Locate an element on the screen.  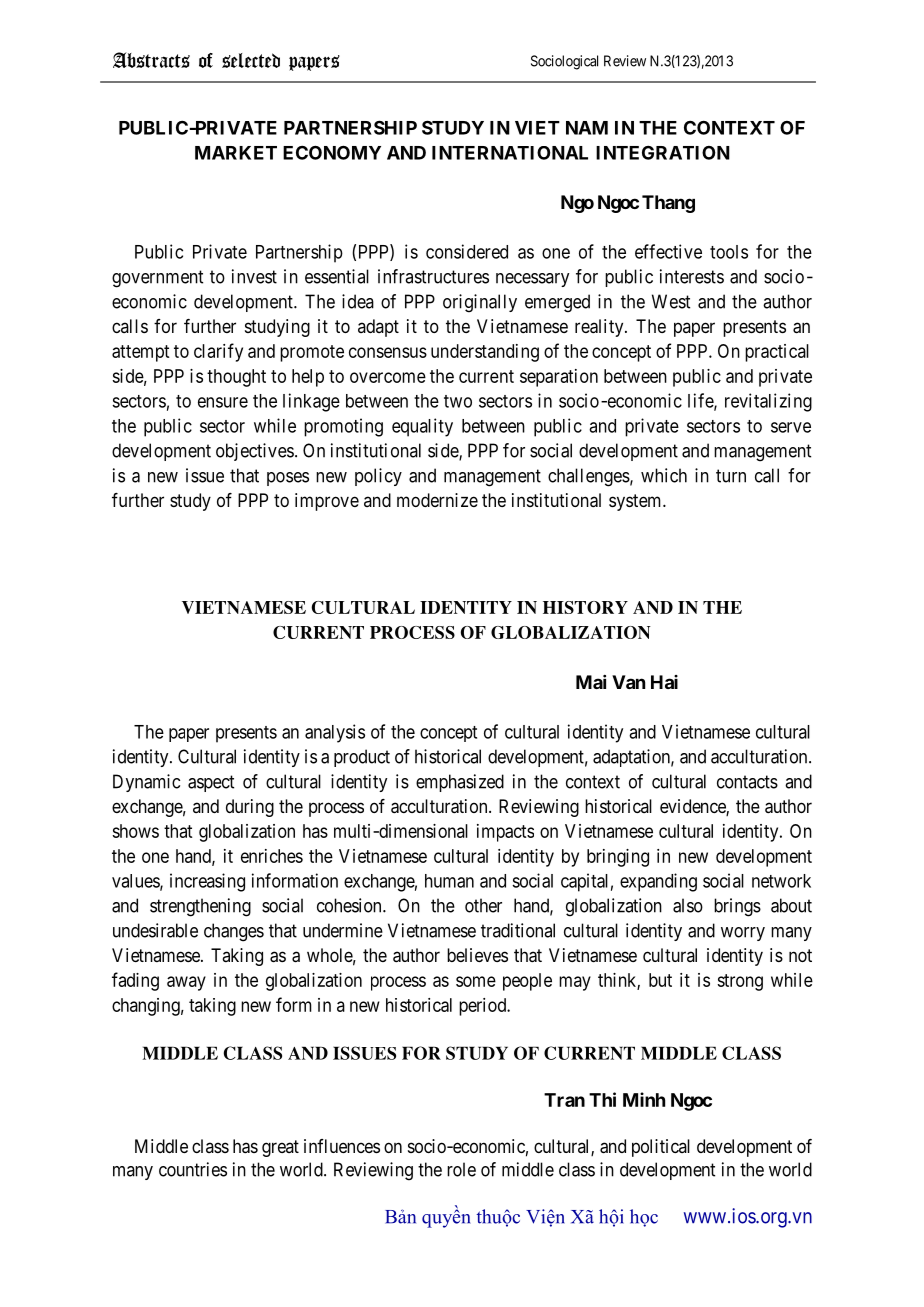
emphasized is located at coordinates (460, 783).
